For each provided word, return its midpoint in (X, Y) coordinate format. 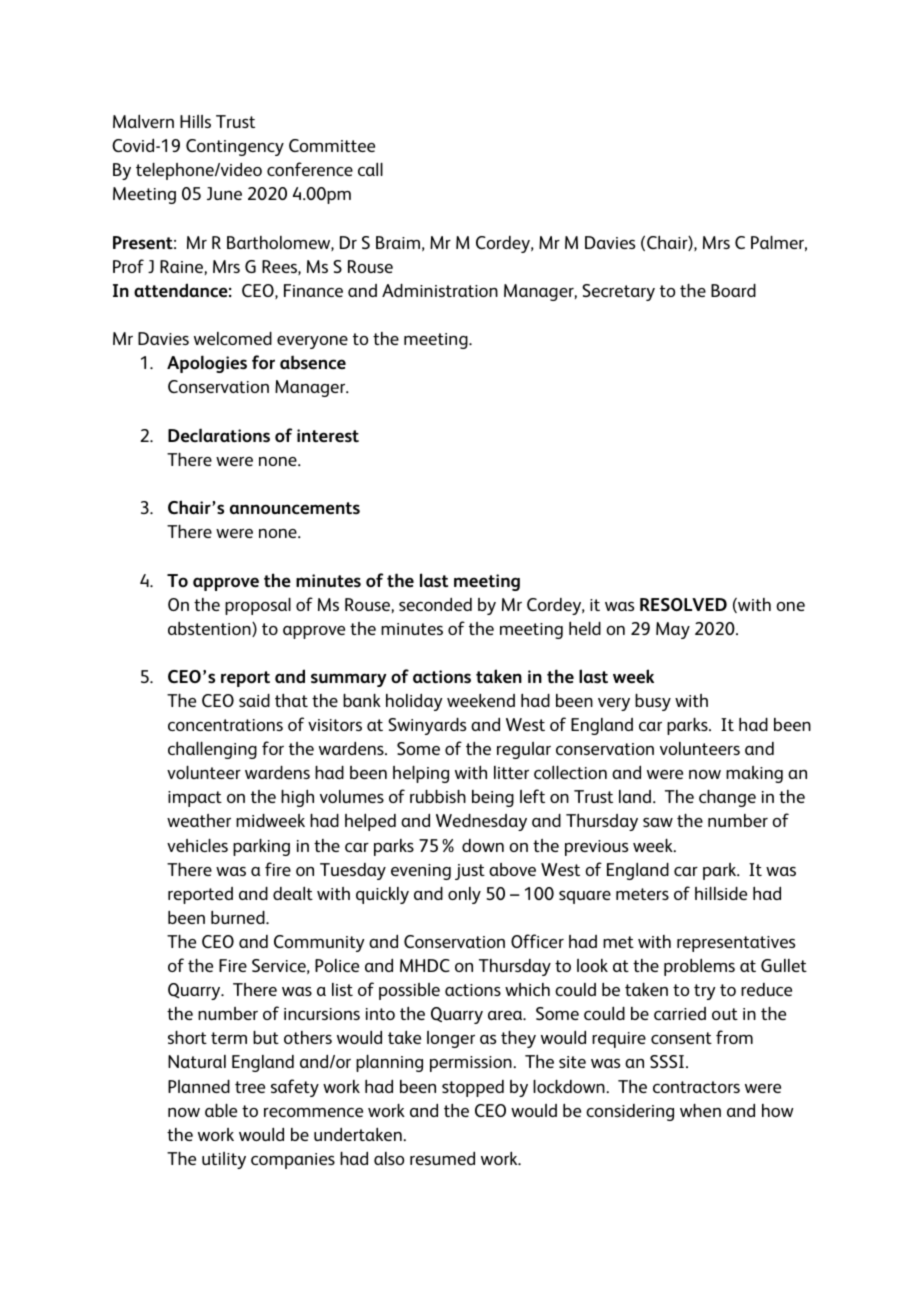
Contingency (235, 147)
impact (195, 799)
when (700, 1110)
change (727, 798)
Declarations (219, 435)
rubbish (438, 796)
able (221, 1110)
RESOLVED (683, 604)
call (370, 169)
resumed (442, 1158)
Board (733, 290)
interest (328, 435)
